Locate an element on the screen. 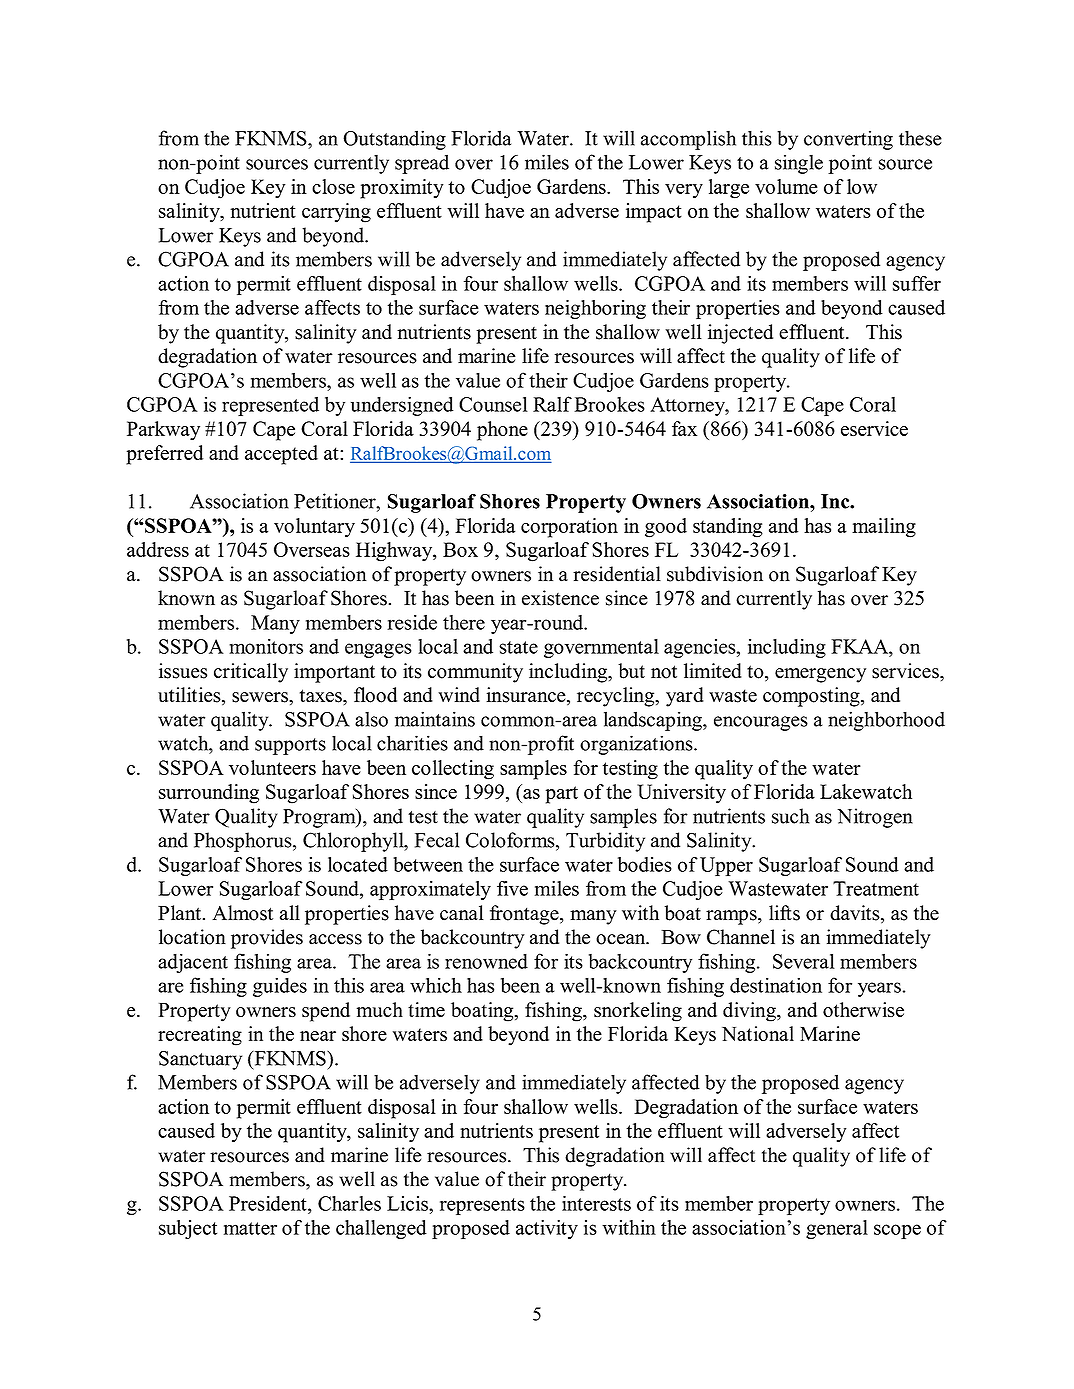 The width and height of the screenshot is (1074, 1389). accepted is located at coordinates (281, 455).
